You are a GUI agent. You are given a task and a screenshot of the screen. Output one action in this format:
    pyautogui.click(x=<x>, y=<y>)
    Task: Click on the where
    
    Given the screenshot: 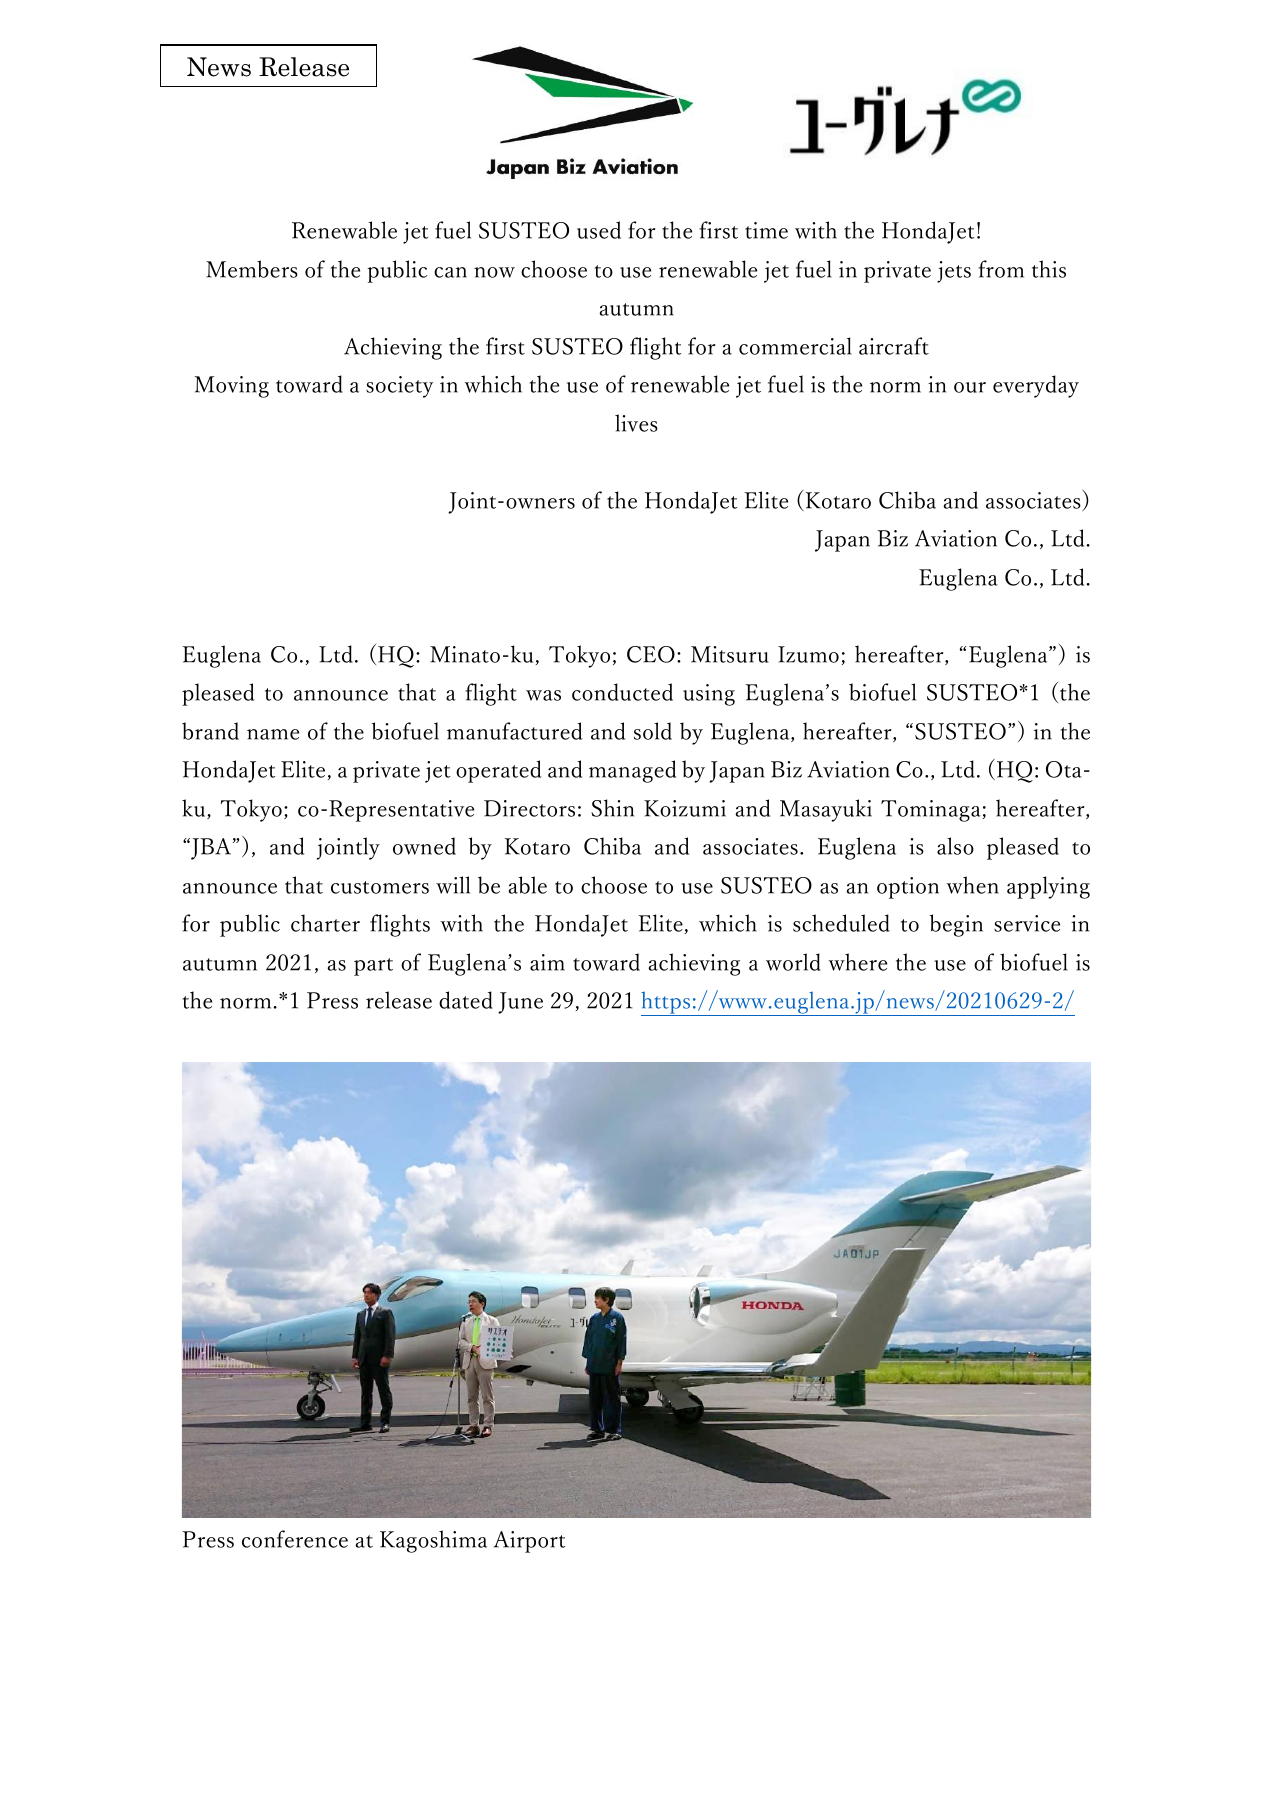 What is the action you would take?
    pyautogui.click(x=857, y=962)
